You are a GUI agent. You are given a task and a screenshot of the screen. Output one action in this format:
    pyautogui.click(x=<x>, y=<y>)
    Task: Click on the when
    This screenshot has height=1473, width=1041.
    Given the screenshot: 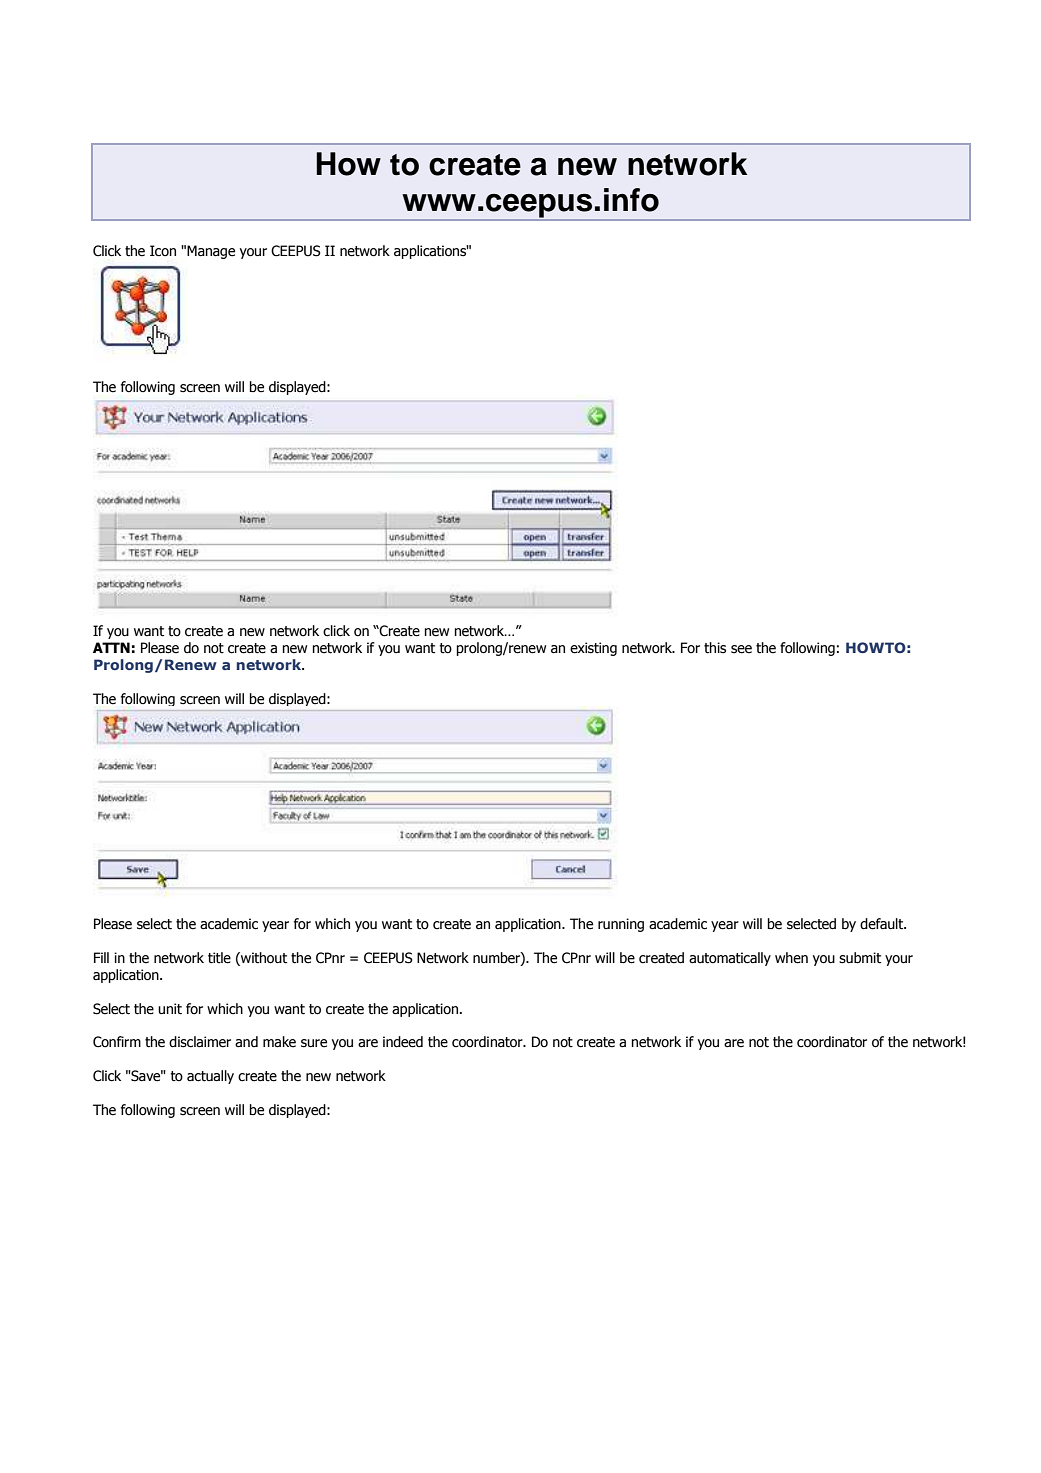 What is the action you would take?
    pyautogui.click(x=791, y=958)
